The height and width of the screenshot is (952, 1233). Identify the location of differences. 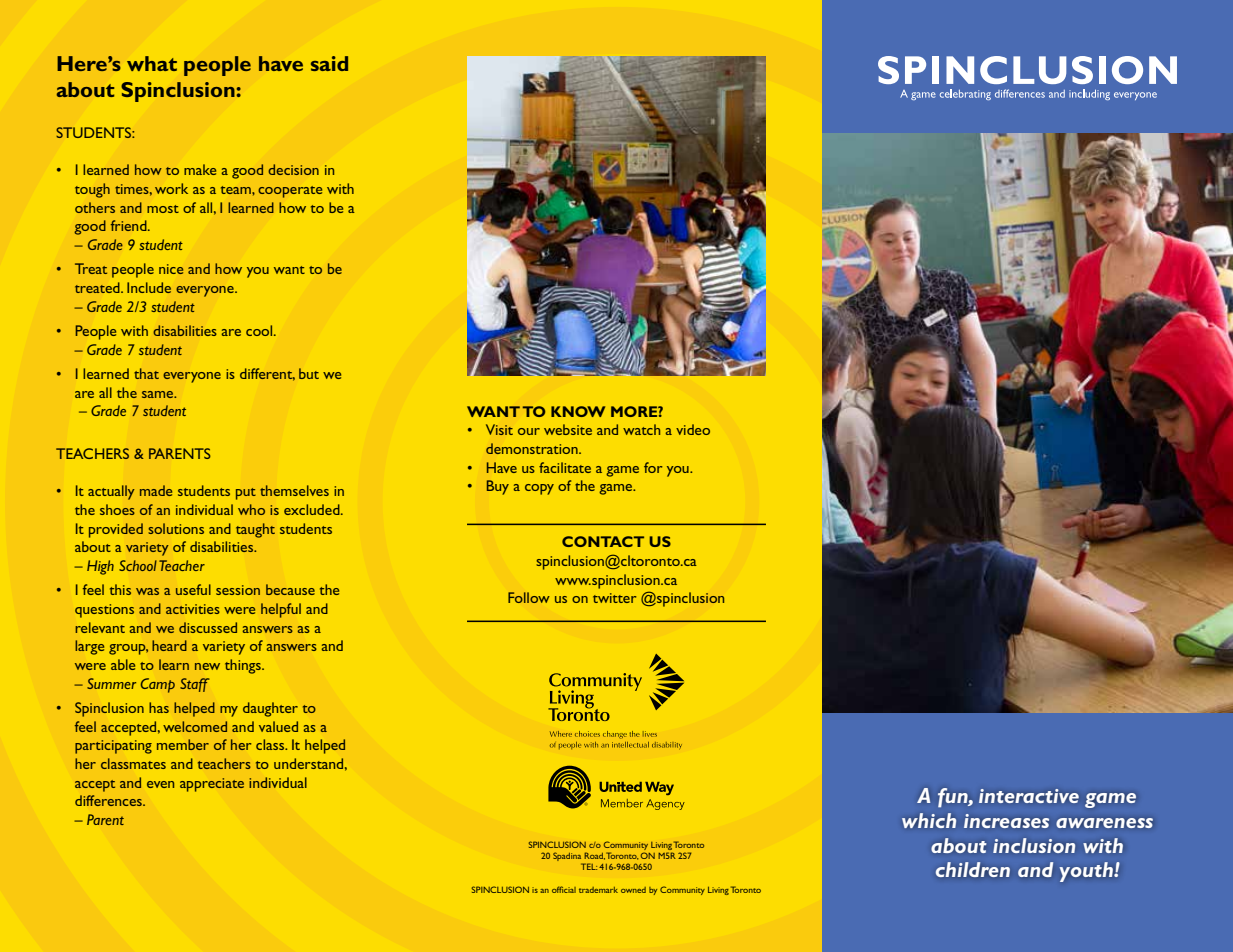
(109, 800).
